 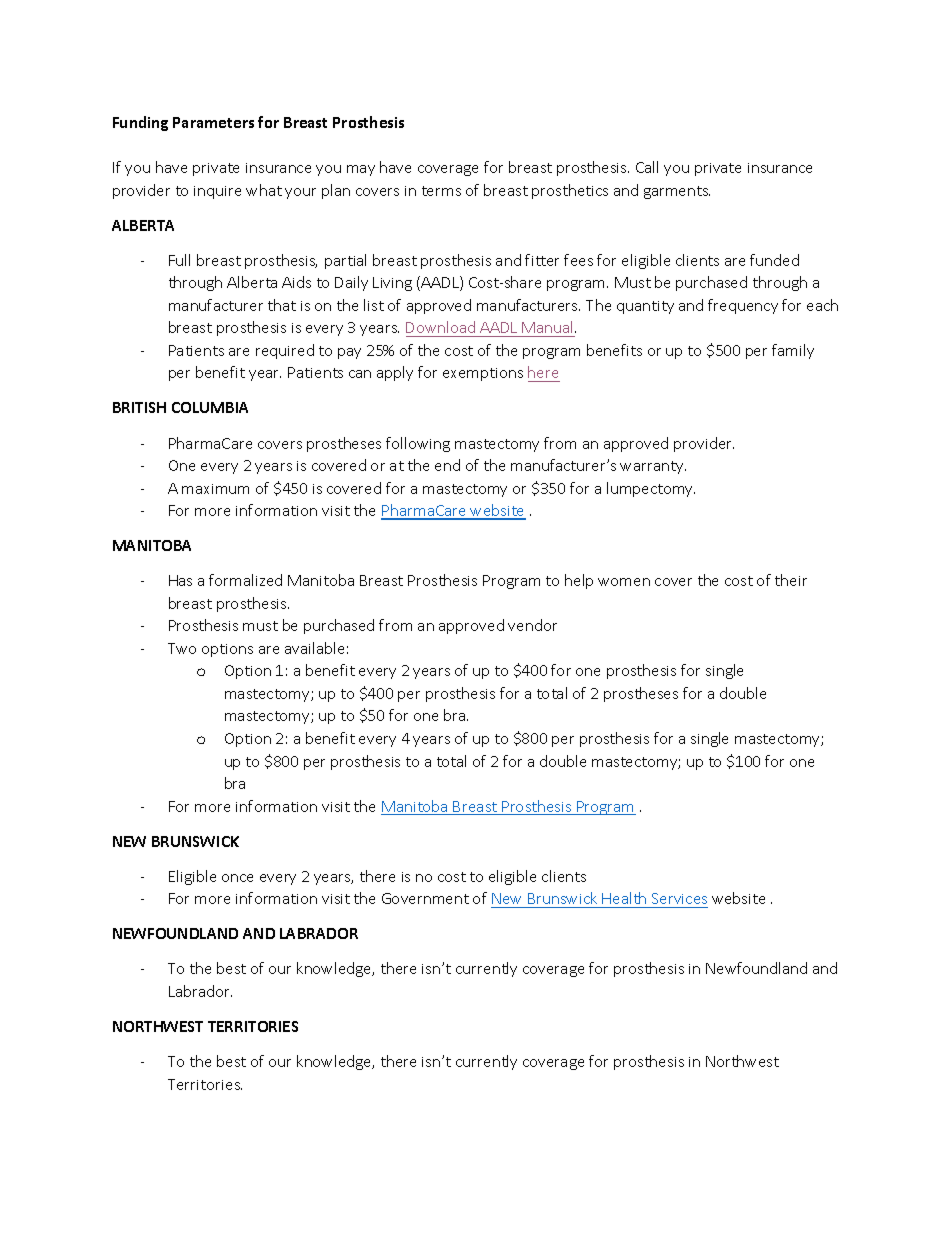 I want to click on maximum, so click(x=215, y=489).
